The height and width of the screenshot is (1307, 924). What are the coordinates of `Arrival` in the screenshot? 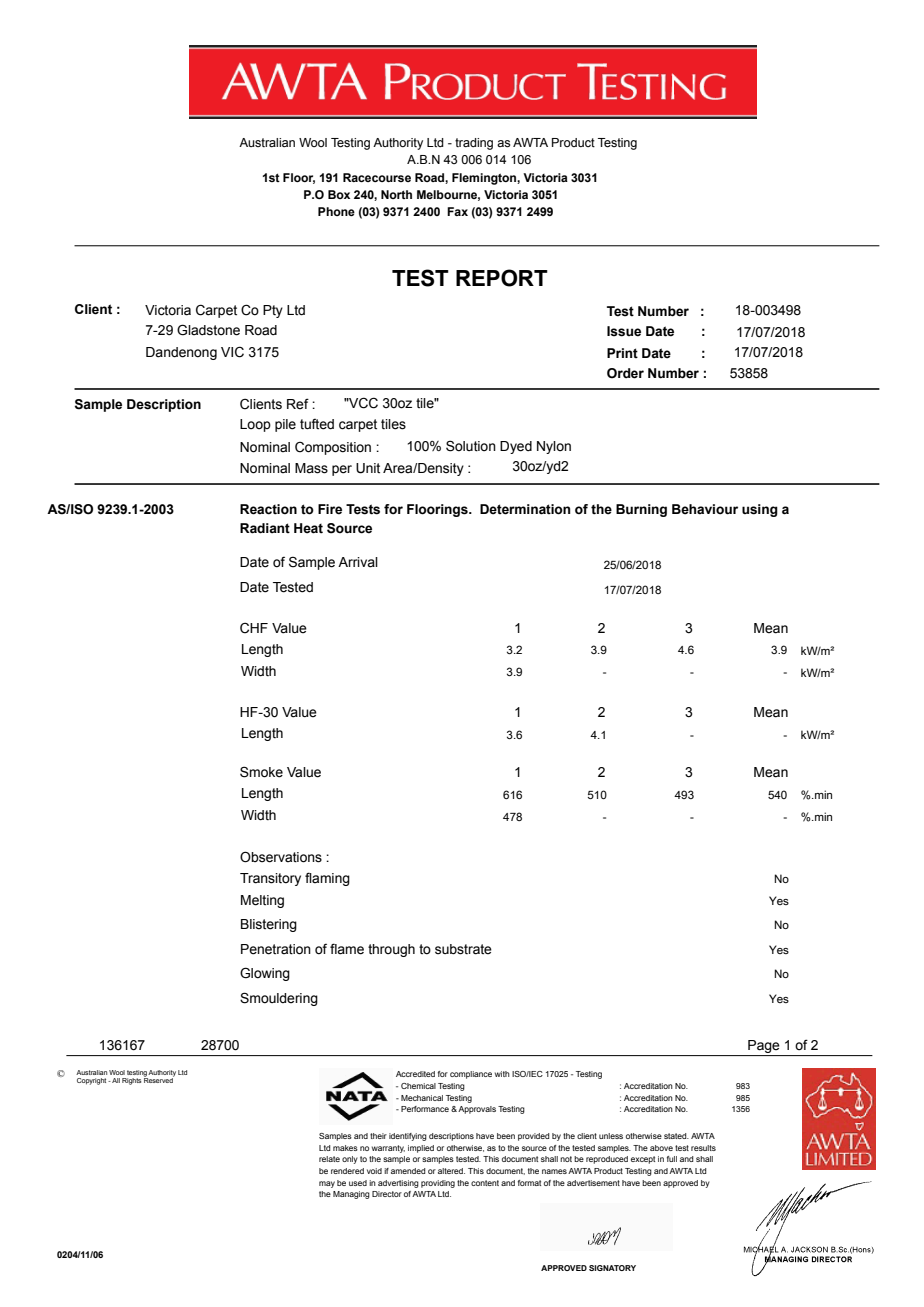 It's located at (358, 562).
